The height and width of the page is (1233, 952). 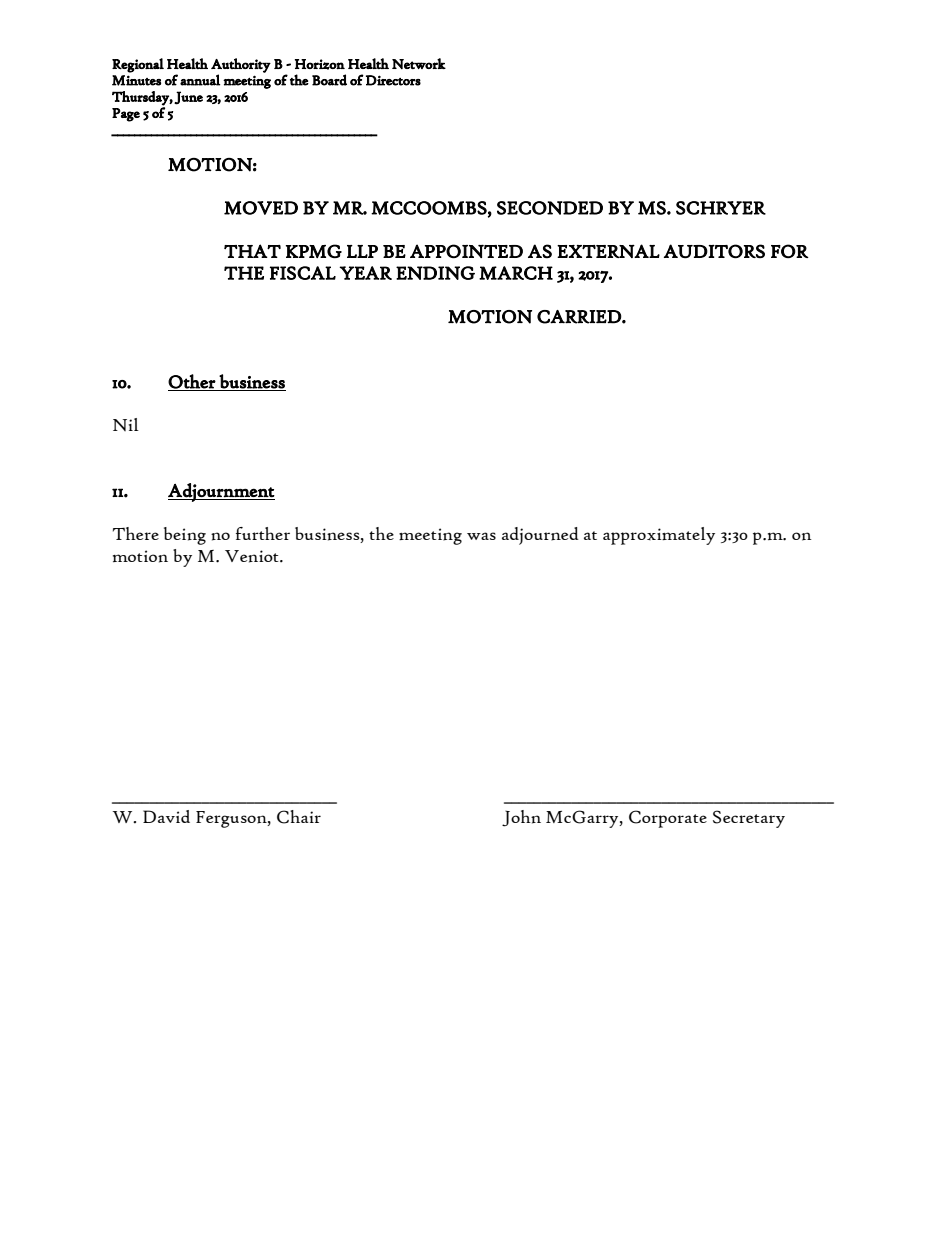 What do you see at coordinates (550, 208) in the page?
I see `SECONDED` at bounding box center [550, 208].
